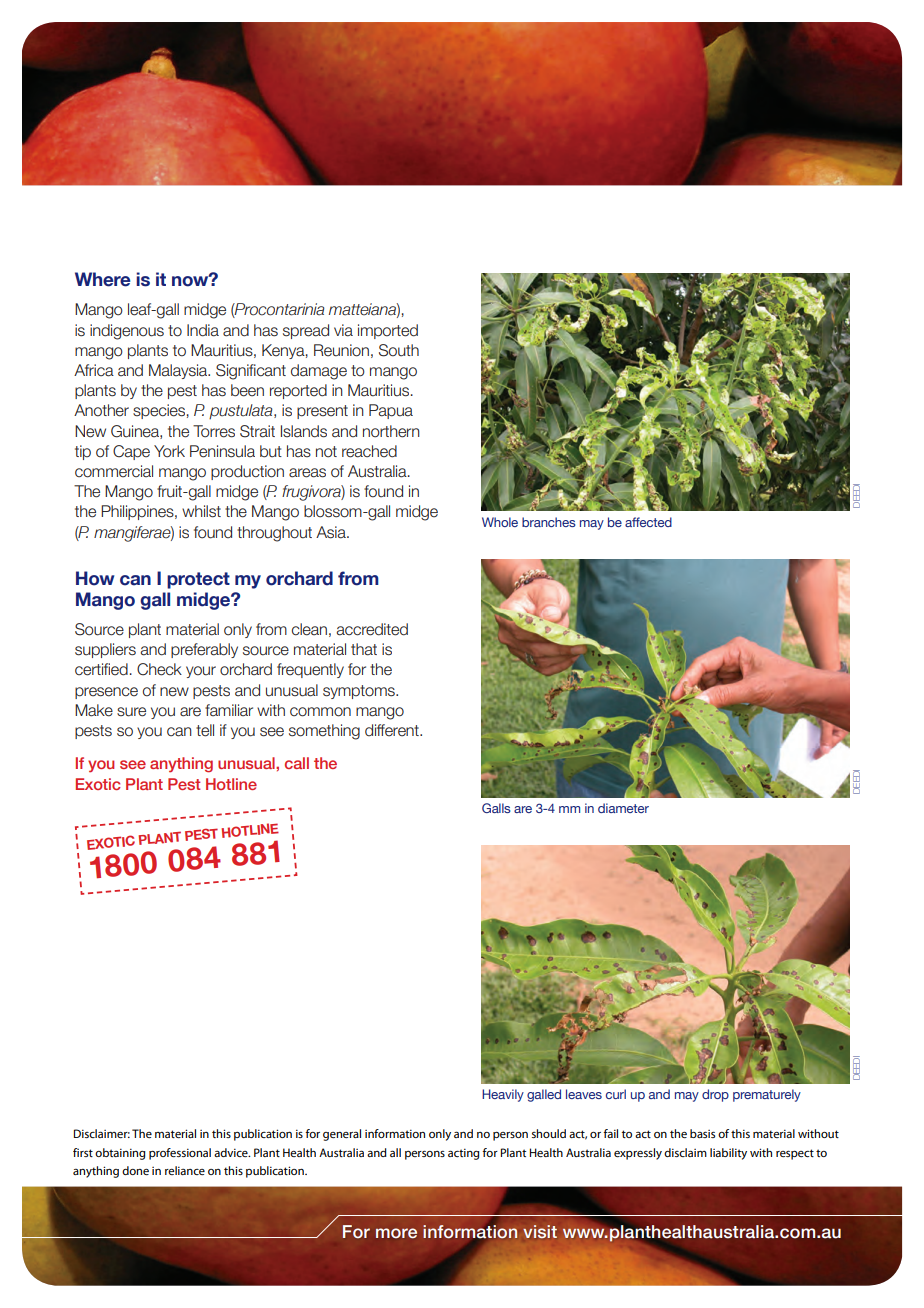 The height and width of the image is (1308, 924). What do you see at coordinates (623, 808) in the image?
I see `diameter` at bounding box center [623, 808].
